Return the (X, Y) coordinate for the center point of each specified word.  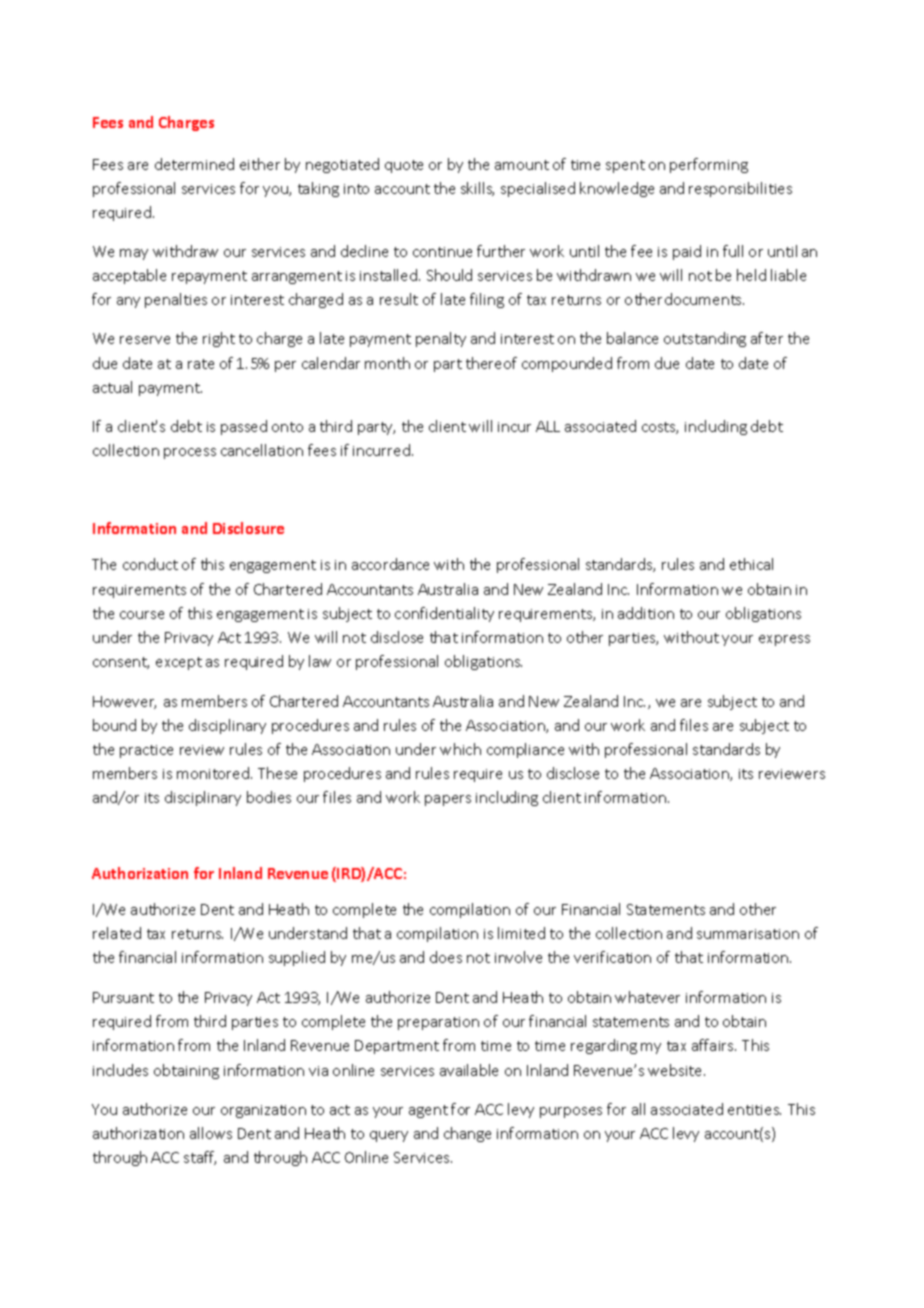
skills (477, 189)
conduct (150, 564)
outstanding (705, 339)
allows (211, 1133)
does (446, 957)
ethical (751, 564)
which (460, 749)
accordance (390, 564)
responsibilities (740, 189)
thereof (491, 363)
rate (201, 364)
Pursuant (123, 997)
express (784, 640)
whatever (647, 997)
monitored (213, 773)
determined (194, 164)
